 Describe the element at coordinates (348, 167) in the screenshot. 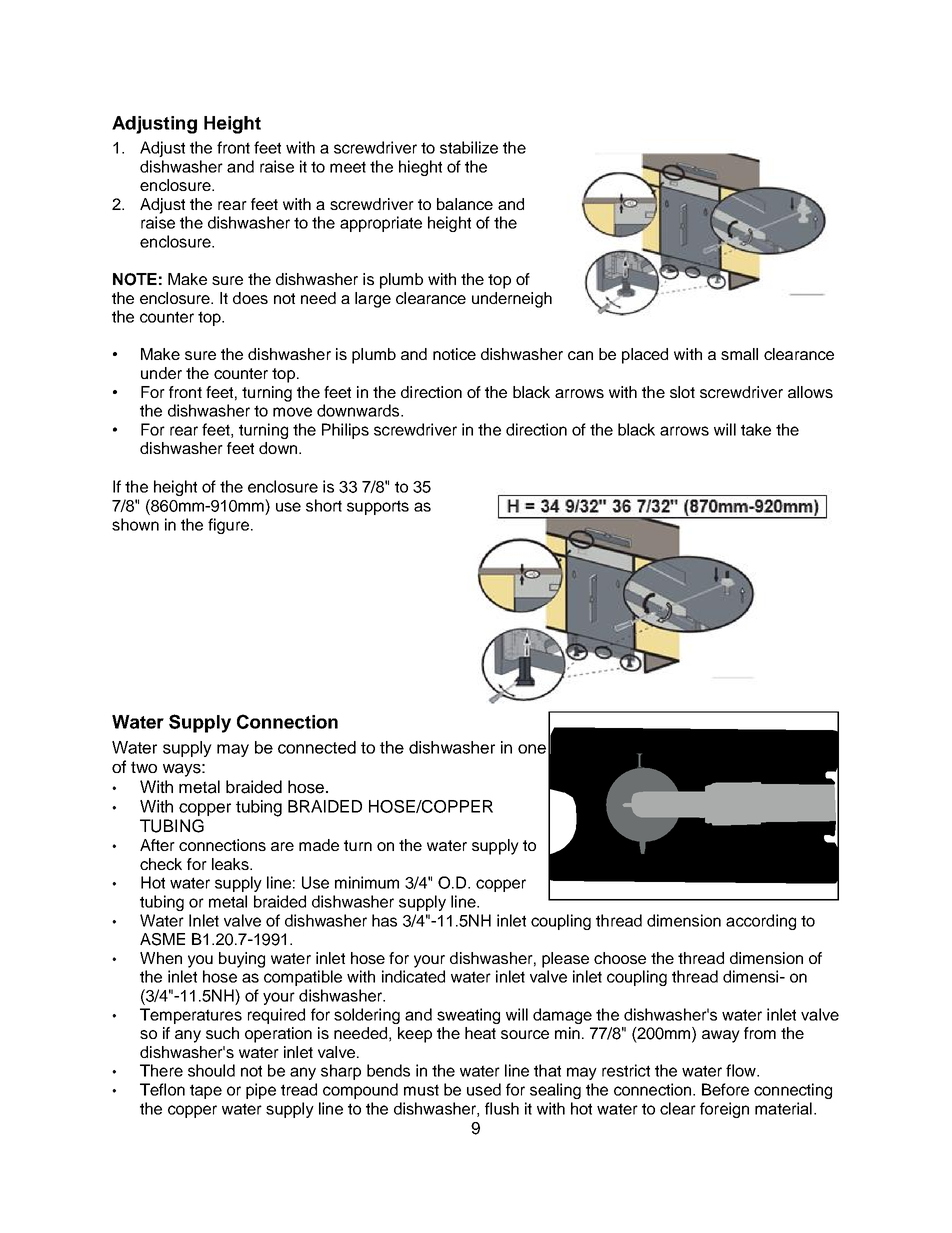

I see `meet` at that location.
